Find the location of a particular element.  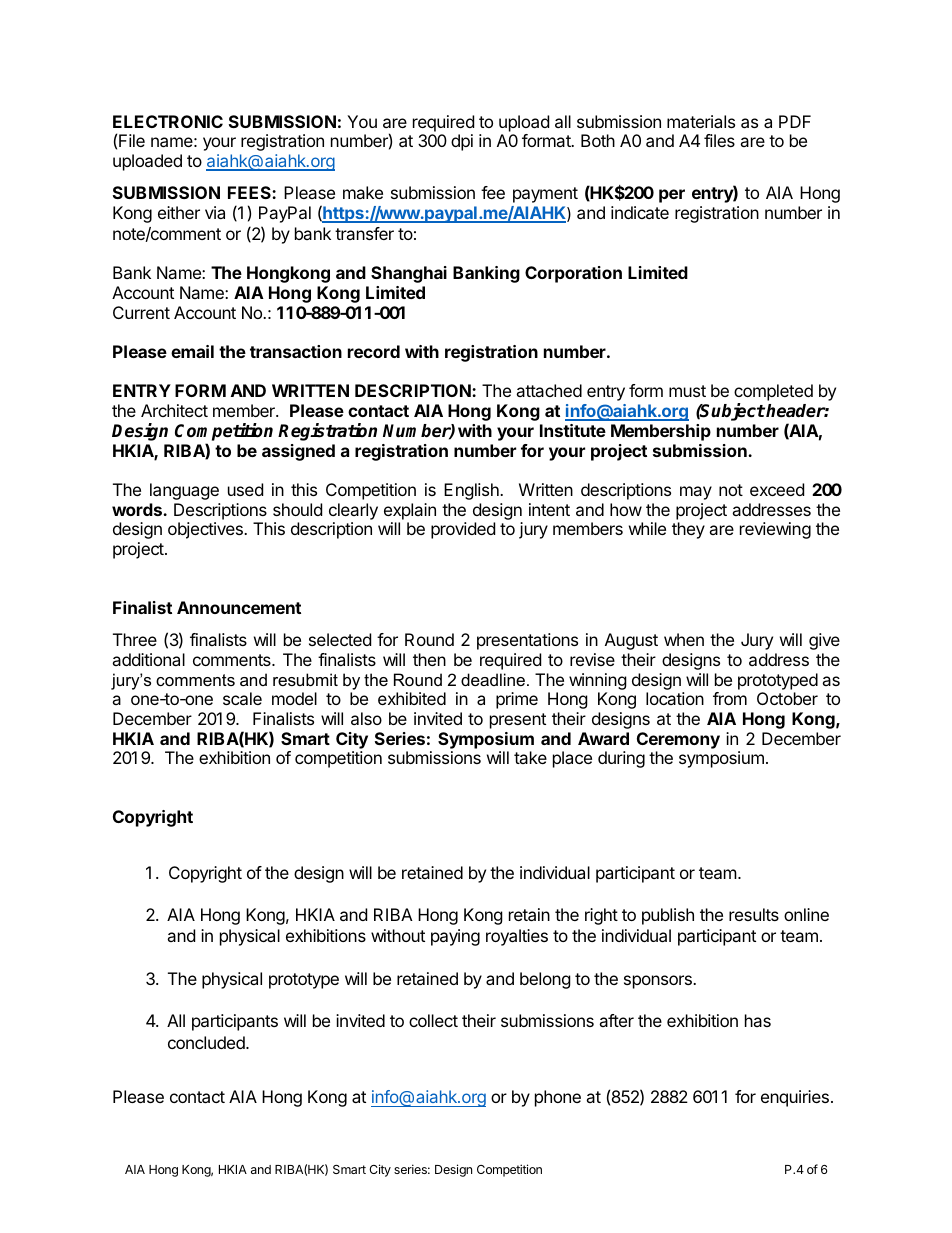

concluded is located at coordinates (207, 1042).
